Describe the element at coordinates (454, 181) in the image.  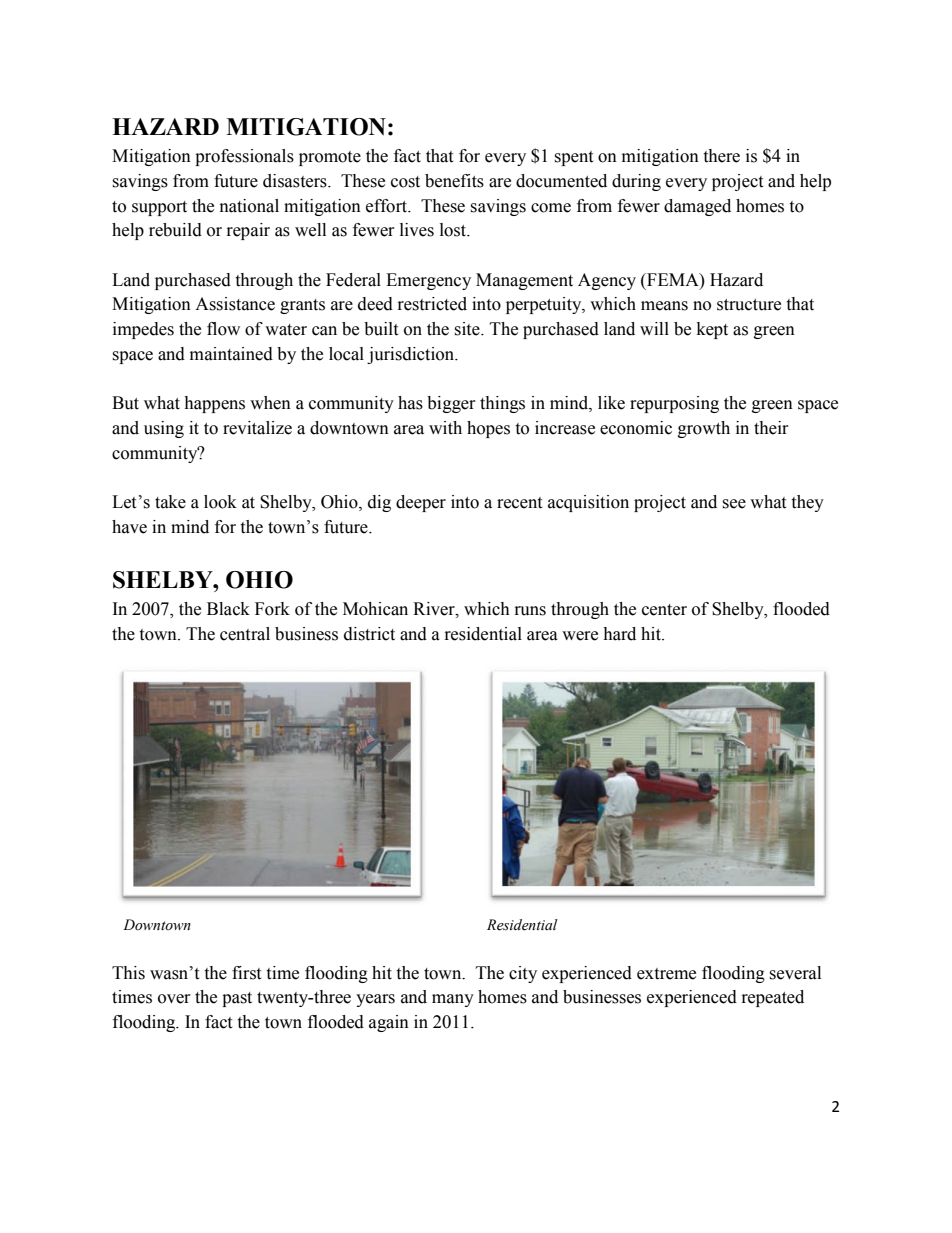
I see `benefits` at that location.
